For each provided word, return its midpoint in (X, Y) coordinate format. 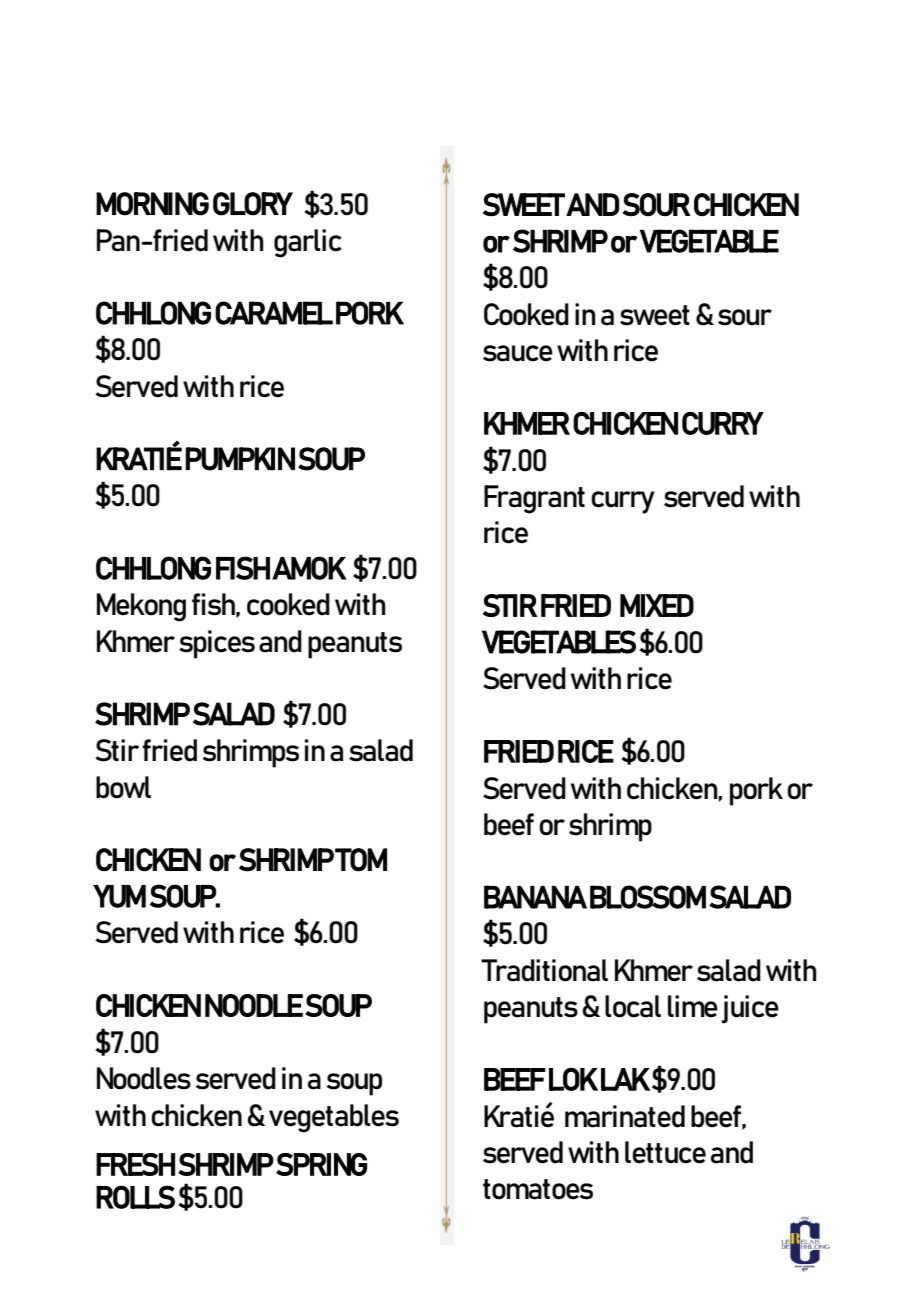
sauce (518, 353)
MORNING (152, 204)
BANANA (535, 897)
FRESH (135, 1164)
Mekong (141, 607)
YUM (119, 896)
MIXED (657, 605)
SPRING (321, 1164)
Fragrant (534, 499)
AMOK (309, 568)
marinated (625, 1116)
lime (693, 1006)
